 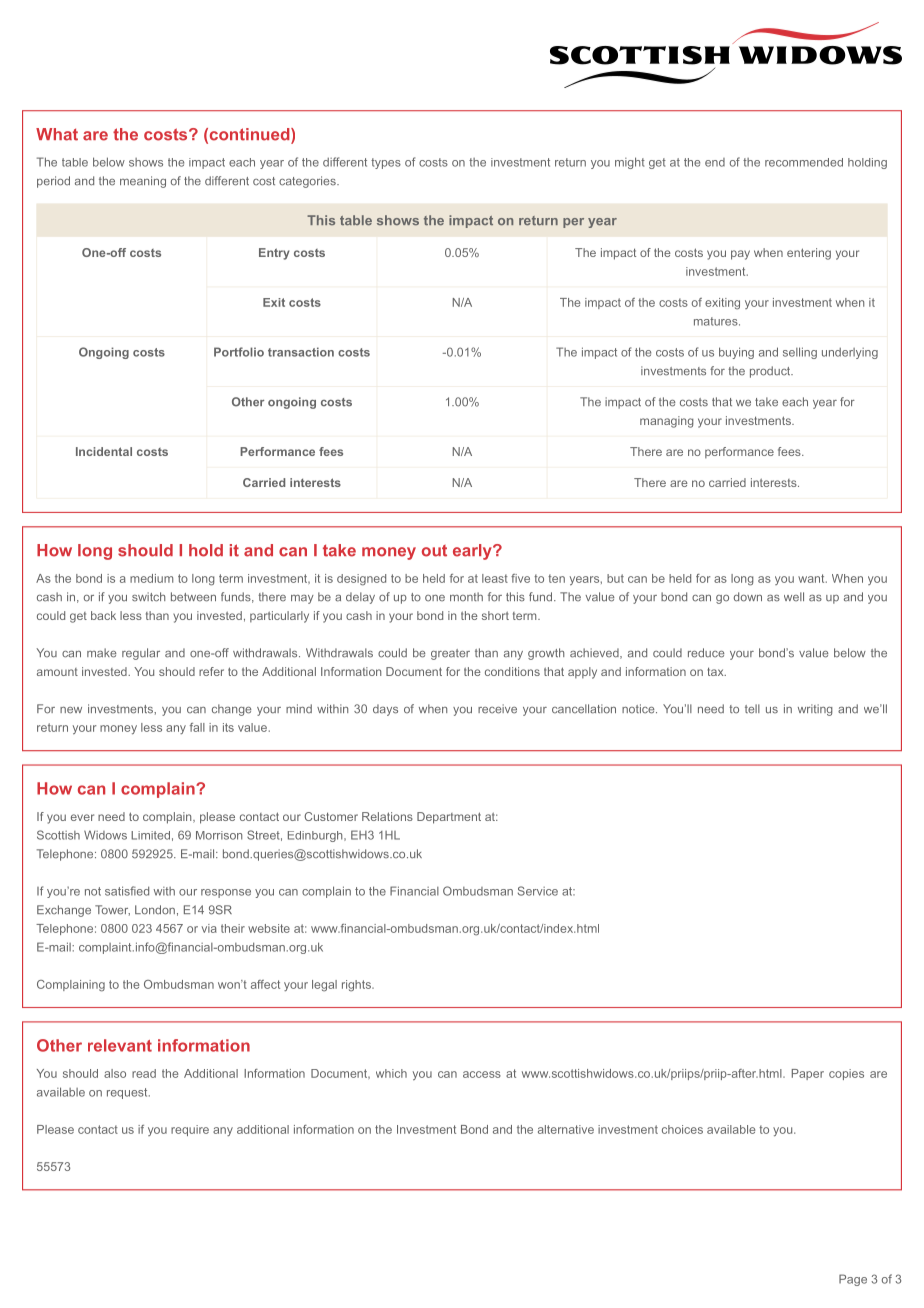 What do you see at coordinates (752, 709) in the page?
I see `tell` at bounding box center [752, 709].
